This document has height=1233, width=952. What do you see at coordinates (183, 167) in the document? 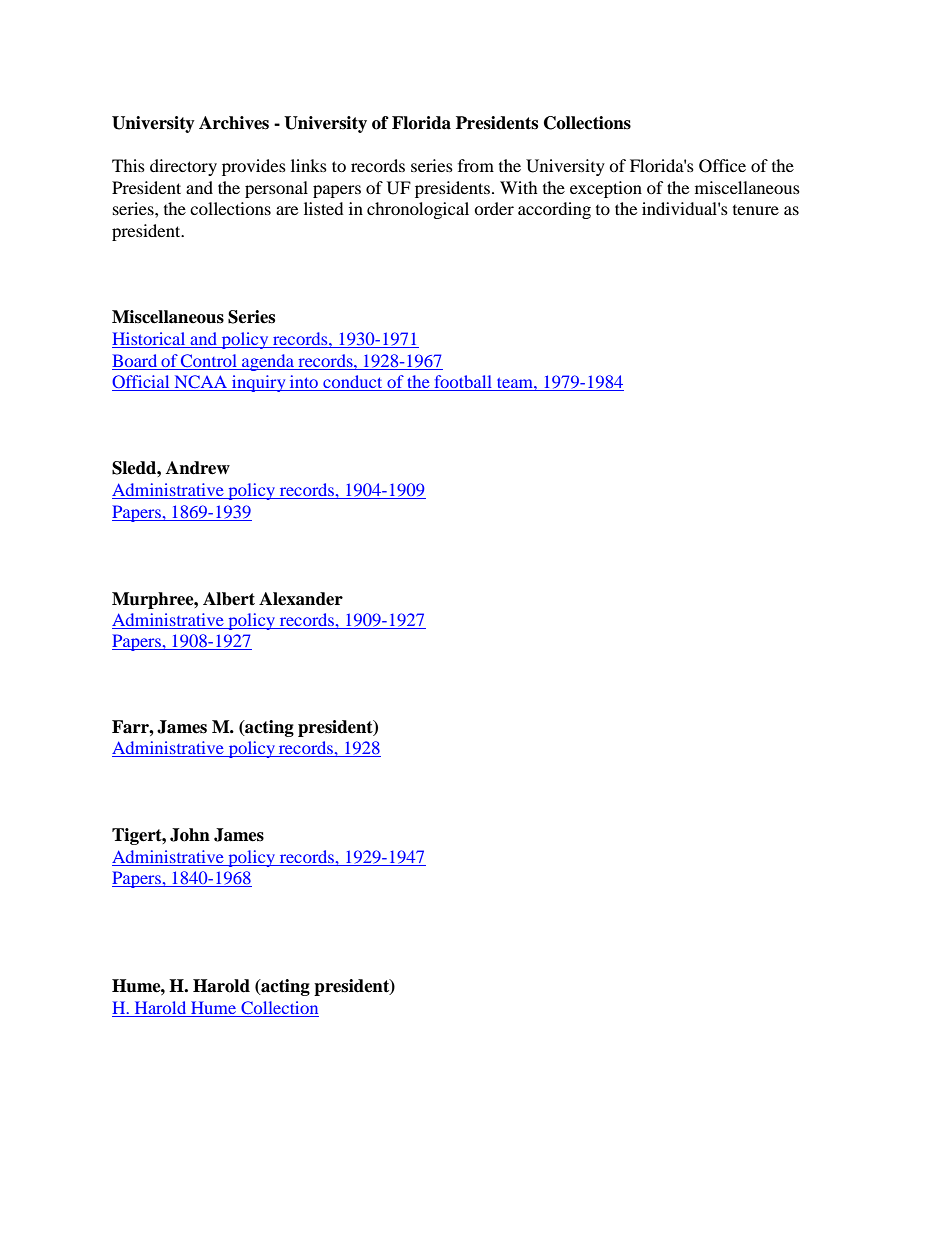
I see `directory` at bounding box center [183, 167].
